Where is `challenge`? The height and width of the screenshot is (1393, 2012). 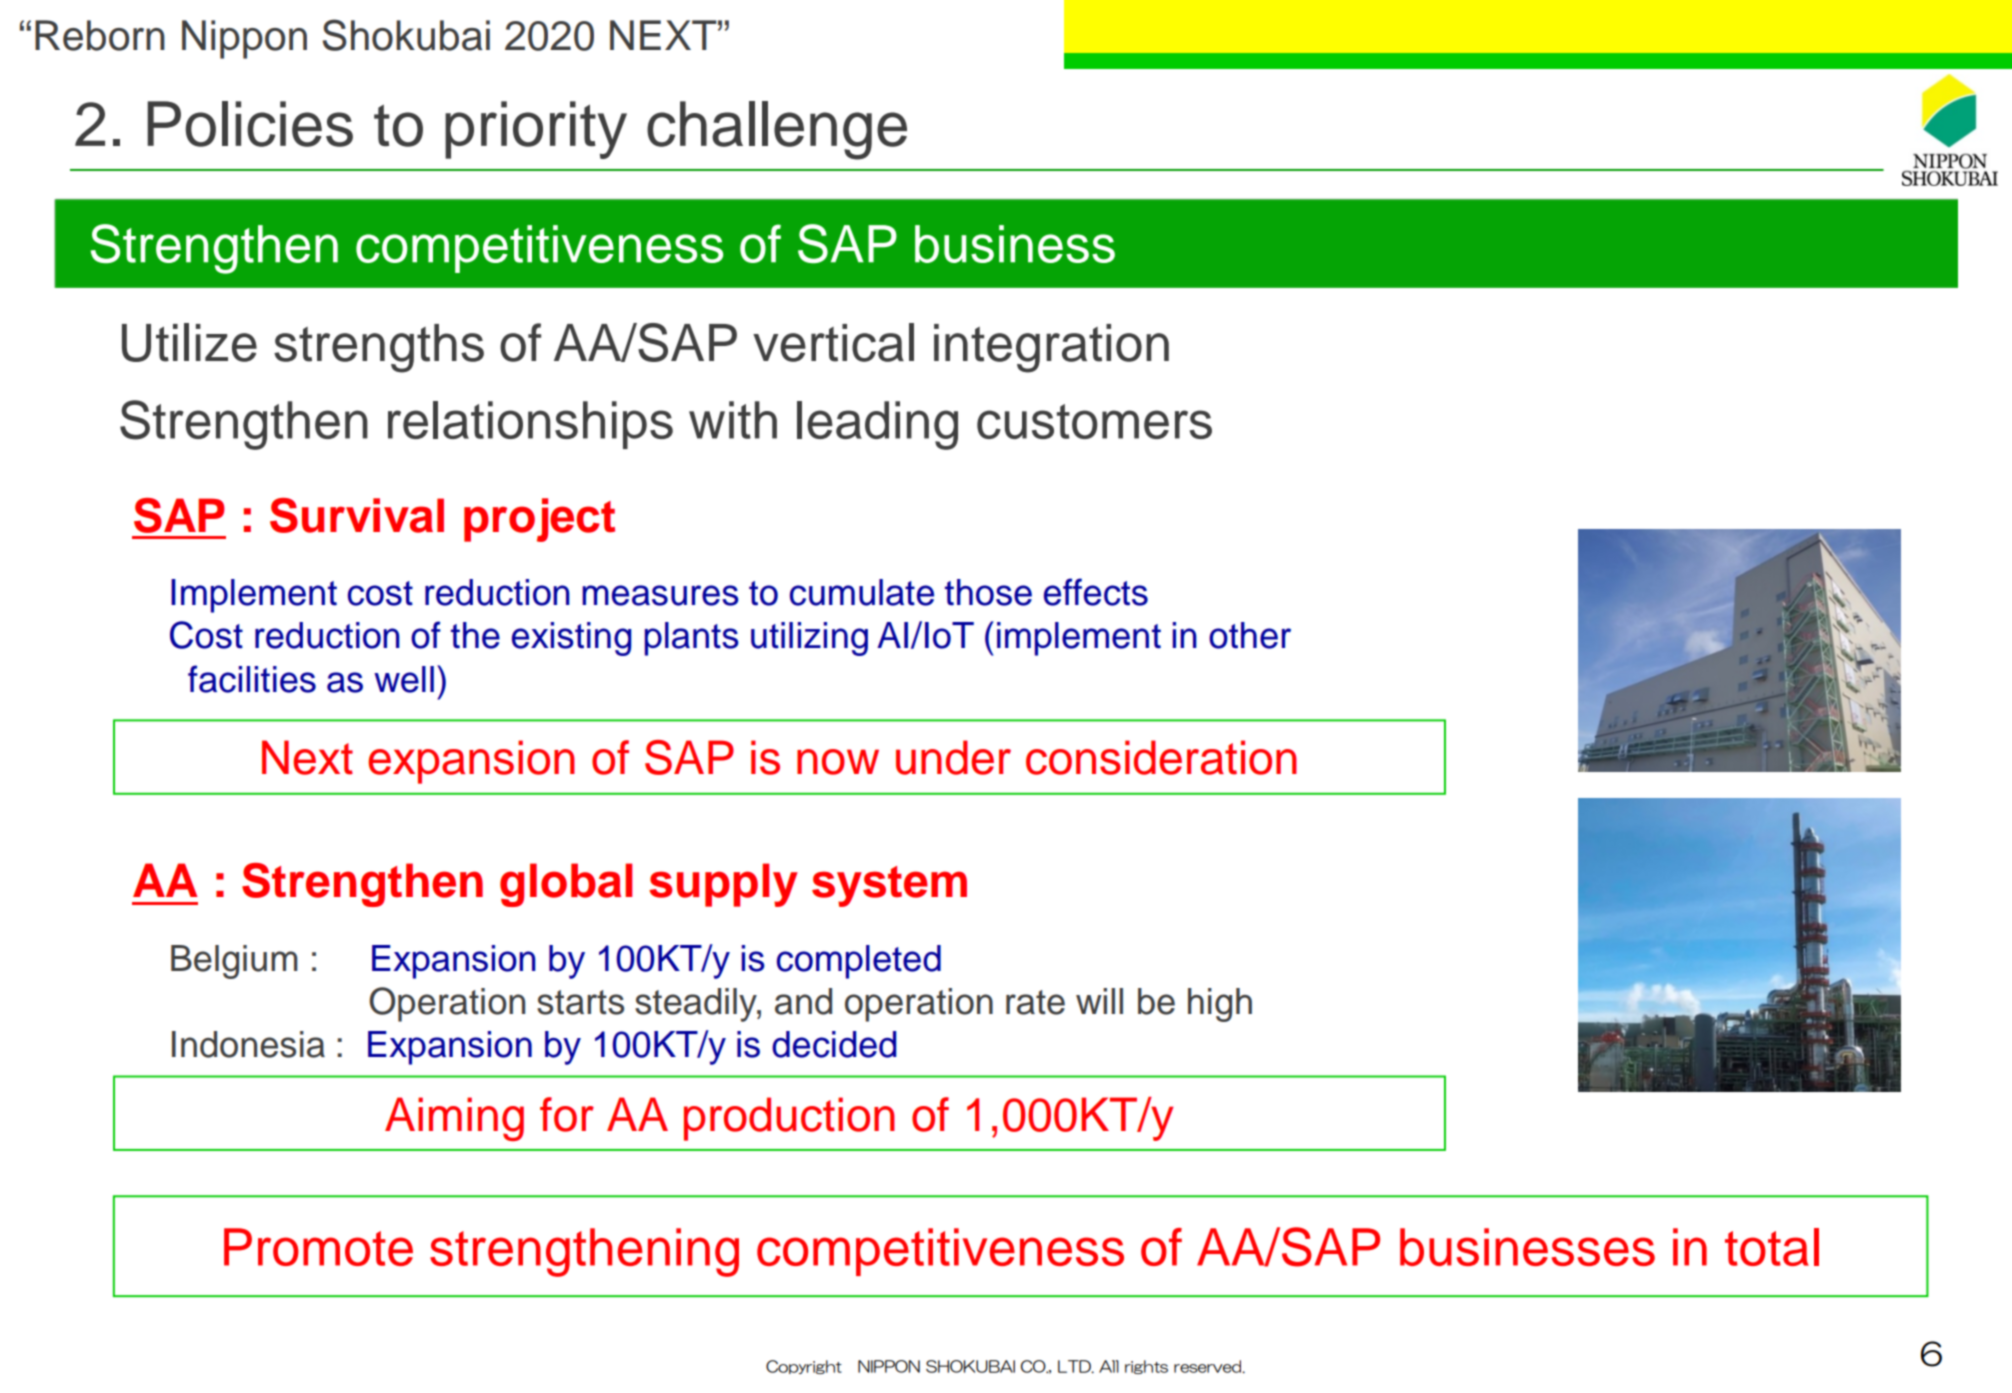 challenge is located at coordinates (777, 130).
